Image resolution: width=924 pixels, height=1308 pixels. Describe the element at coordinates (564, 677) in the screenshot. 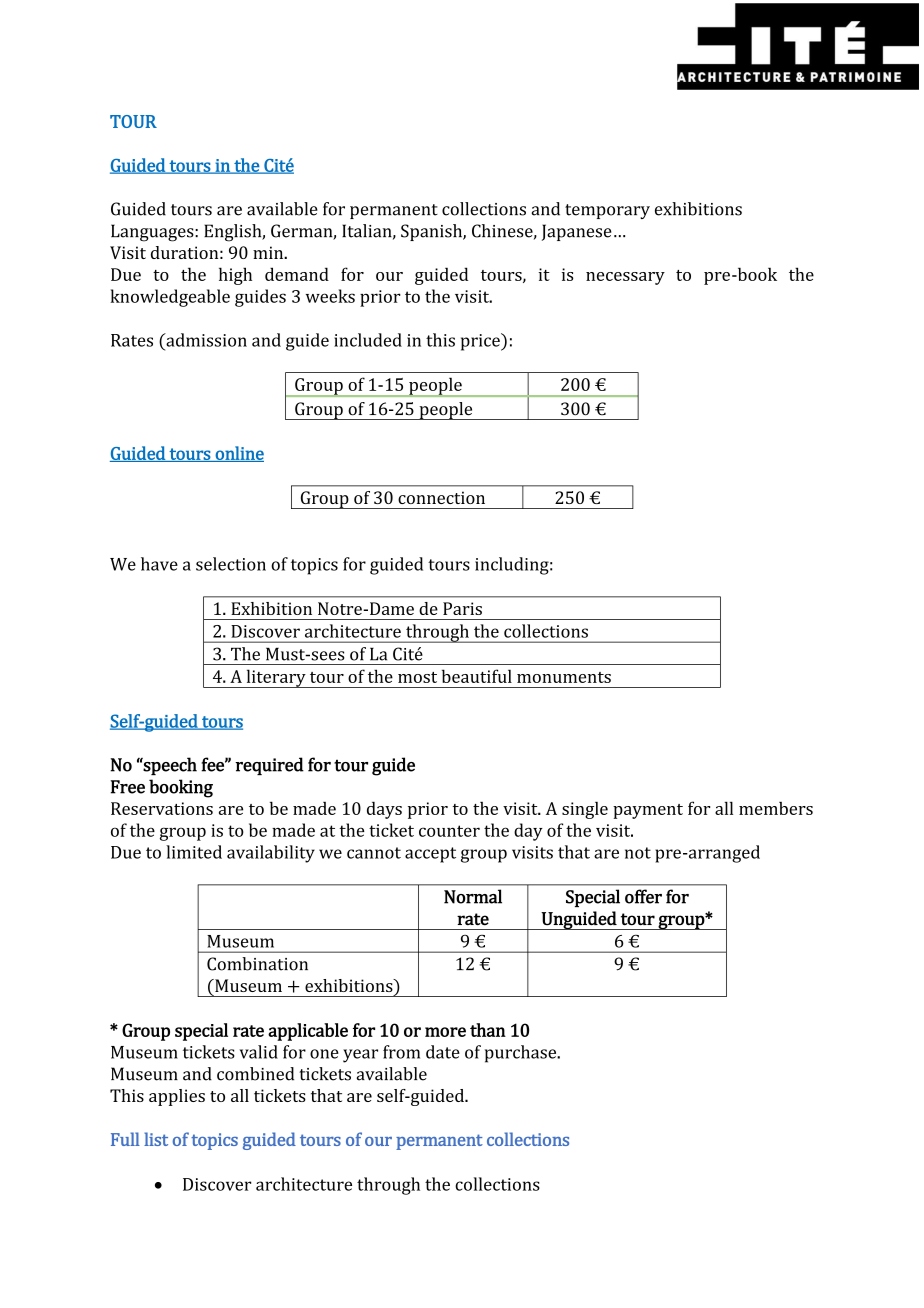

I see `monuments` at that location.
